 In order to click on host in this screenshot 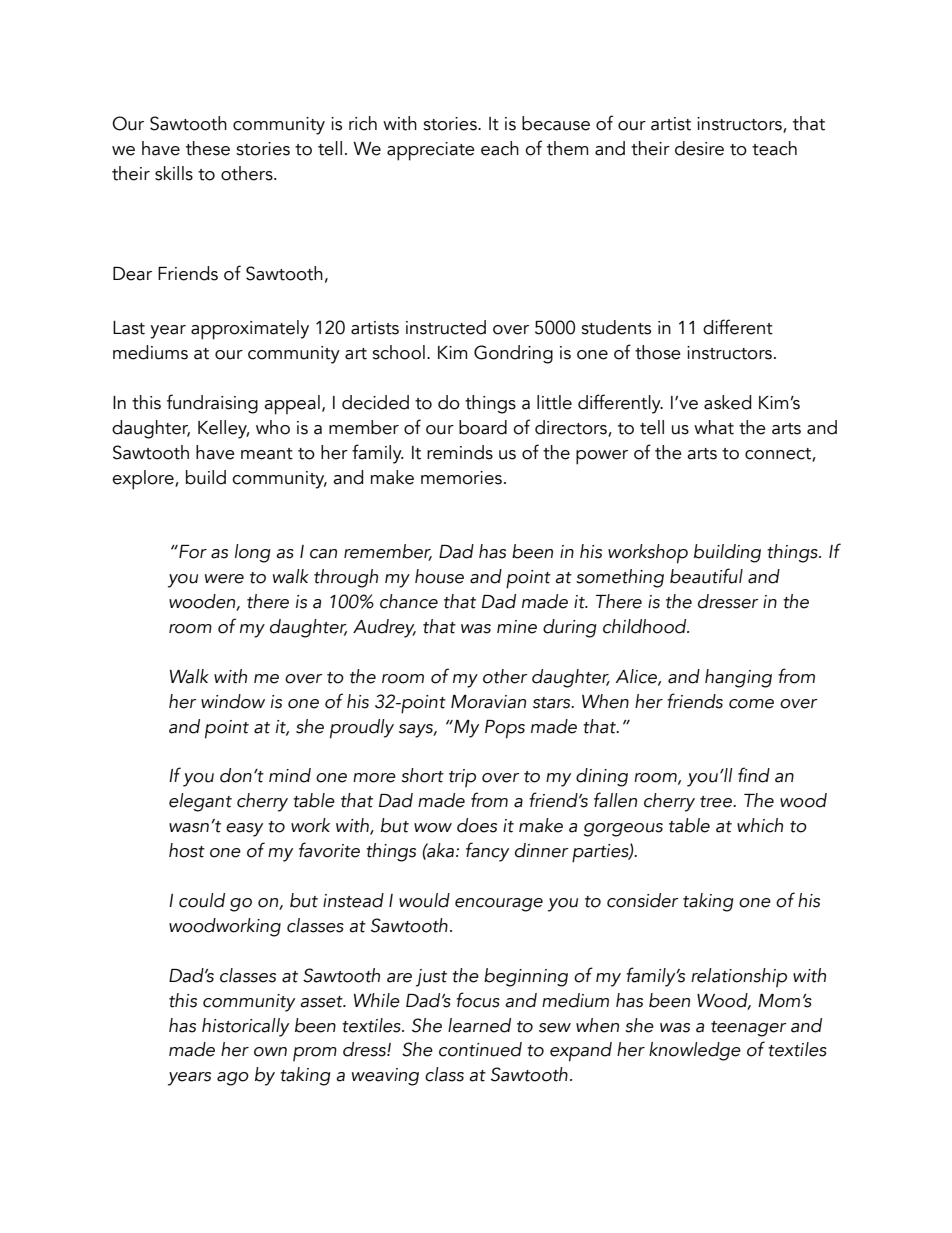, I will do `click(187, 850)`.
